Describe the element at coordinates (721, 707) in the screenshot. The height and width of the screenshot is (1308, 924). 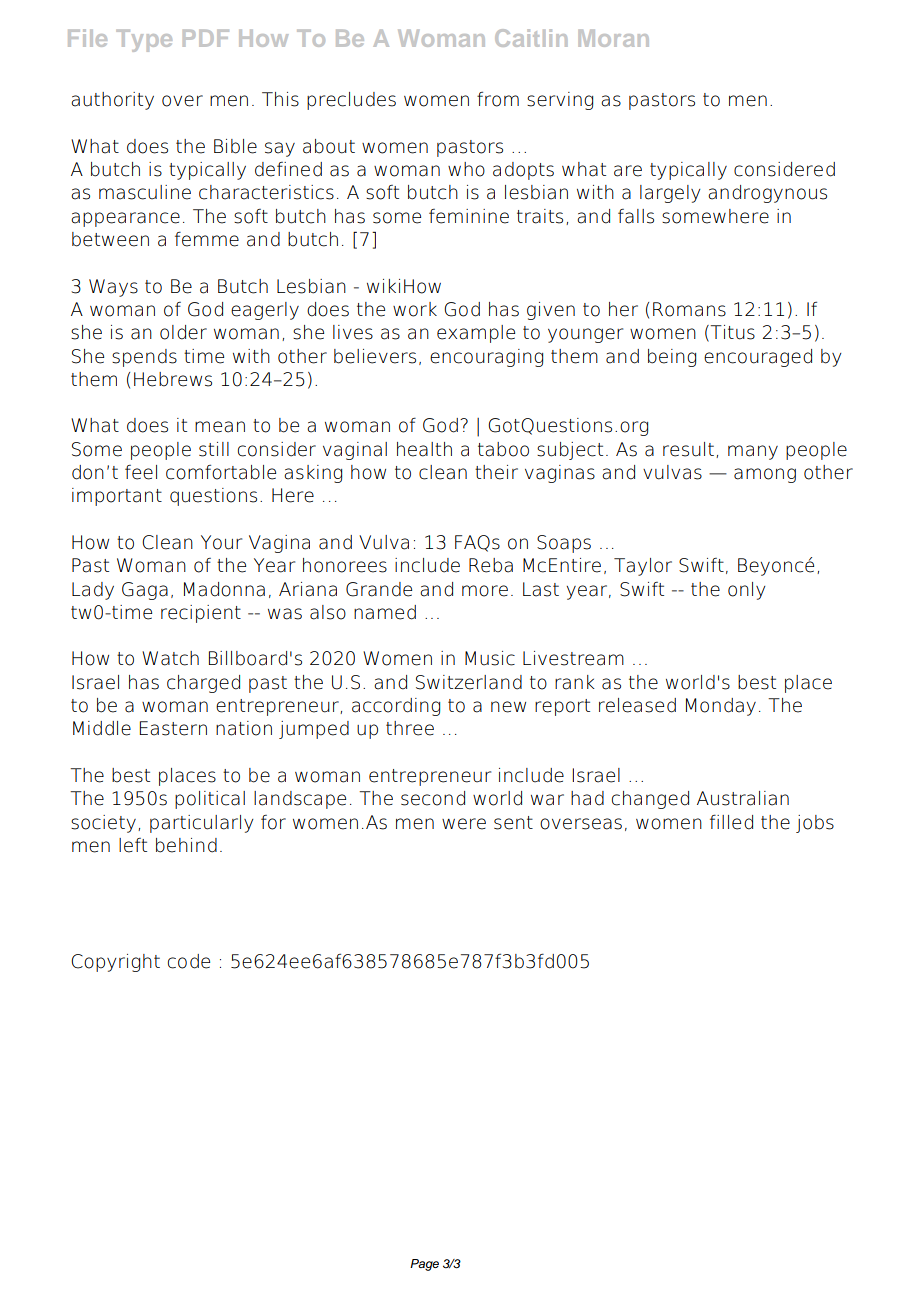
I see `Monday` at that location.
